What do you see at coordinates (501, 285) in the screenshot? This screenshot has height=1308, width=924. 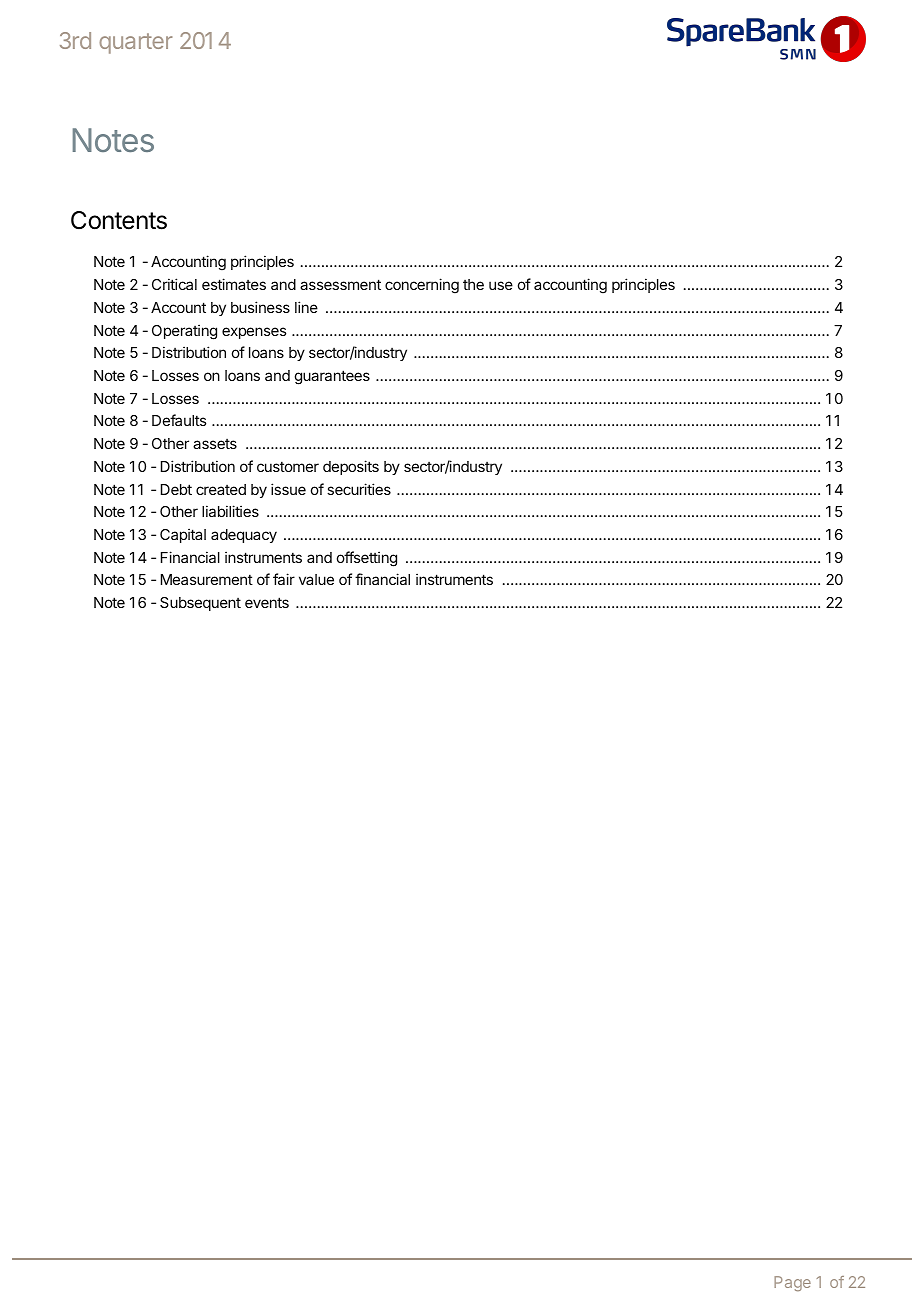 I see `use` at bounding box center [501, 285].
